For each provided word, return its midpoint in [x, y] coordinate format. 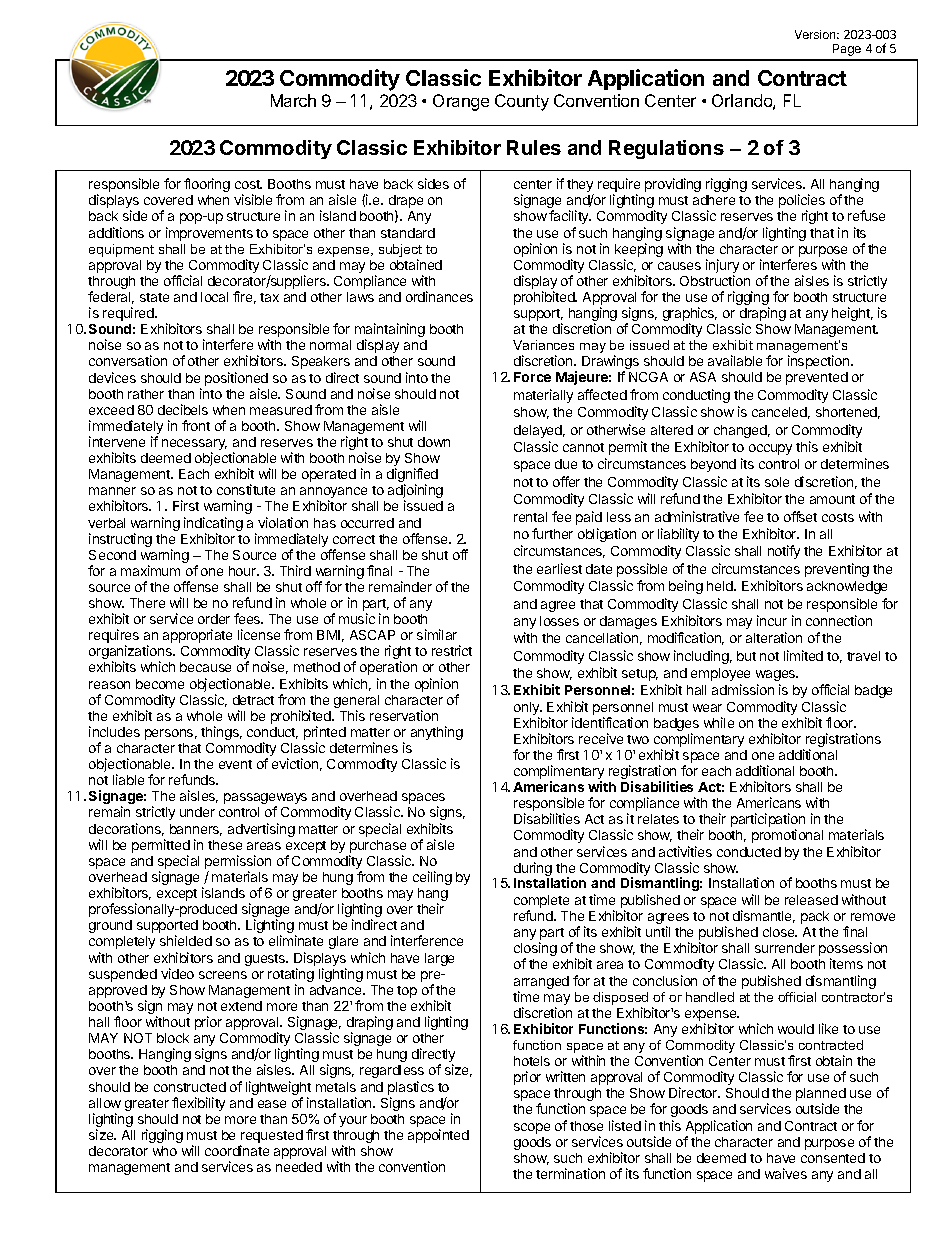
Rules [534, 147]
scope [532, 1128]
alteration [774, 637]
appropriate [197, 636]
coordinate [237, 1150]
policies [802, 202]
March [293, 100]
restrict [452, 650]
